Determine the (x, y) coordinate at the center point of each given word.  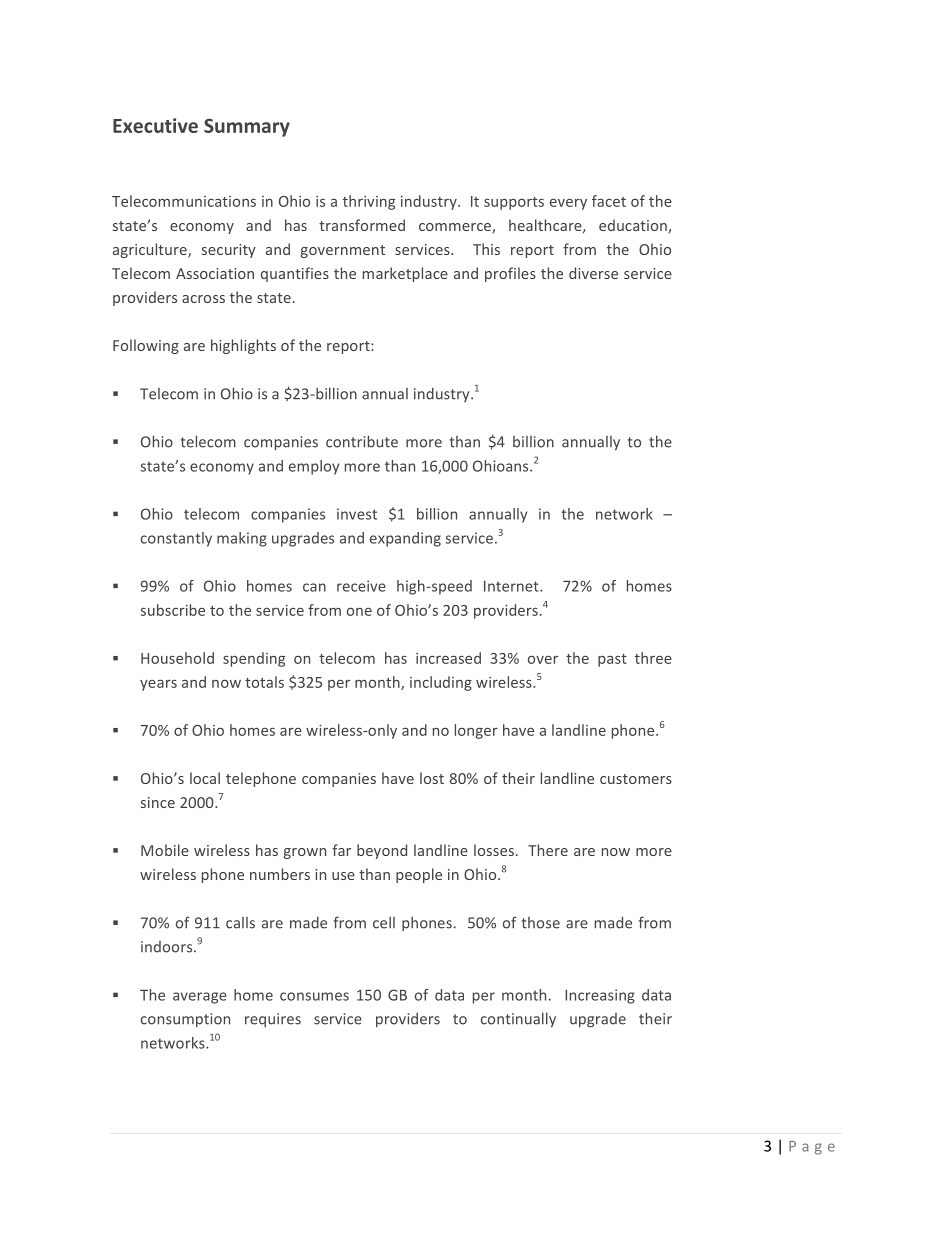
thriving (369, 202)
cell (384, 923)
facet (609, 201)
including (441, 683)
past (612, 660)
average (200, 998)
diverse (593, 273)
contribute (362, 441)
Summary (247, 127)
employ (314, 467)
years (158, 685)
